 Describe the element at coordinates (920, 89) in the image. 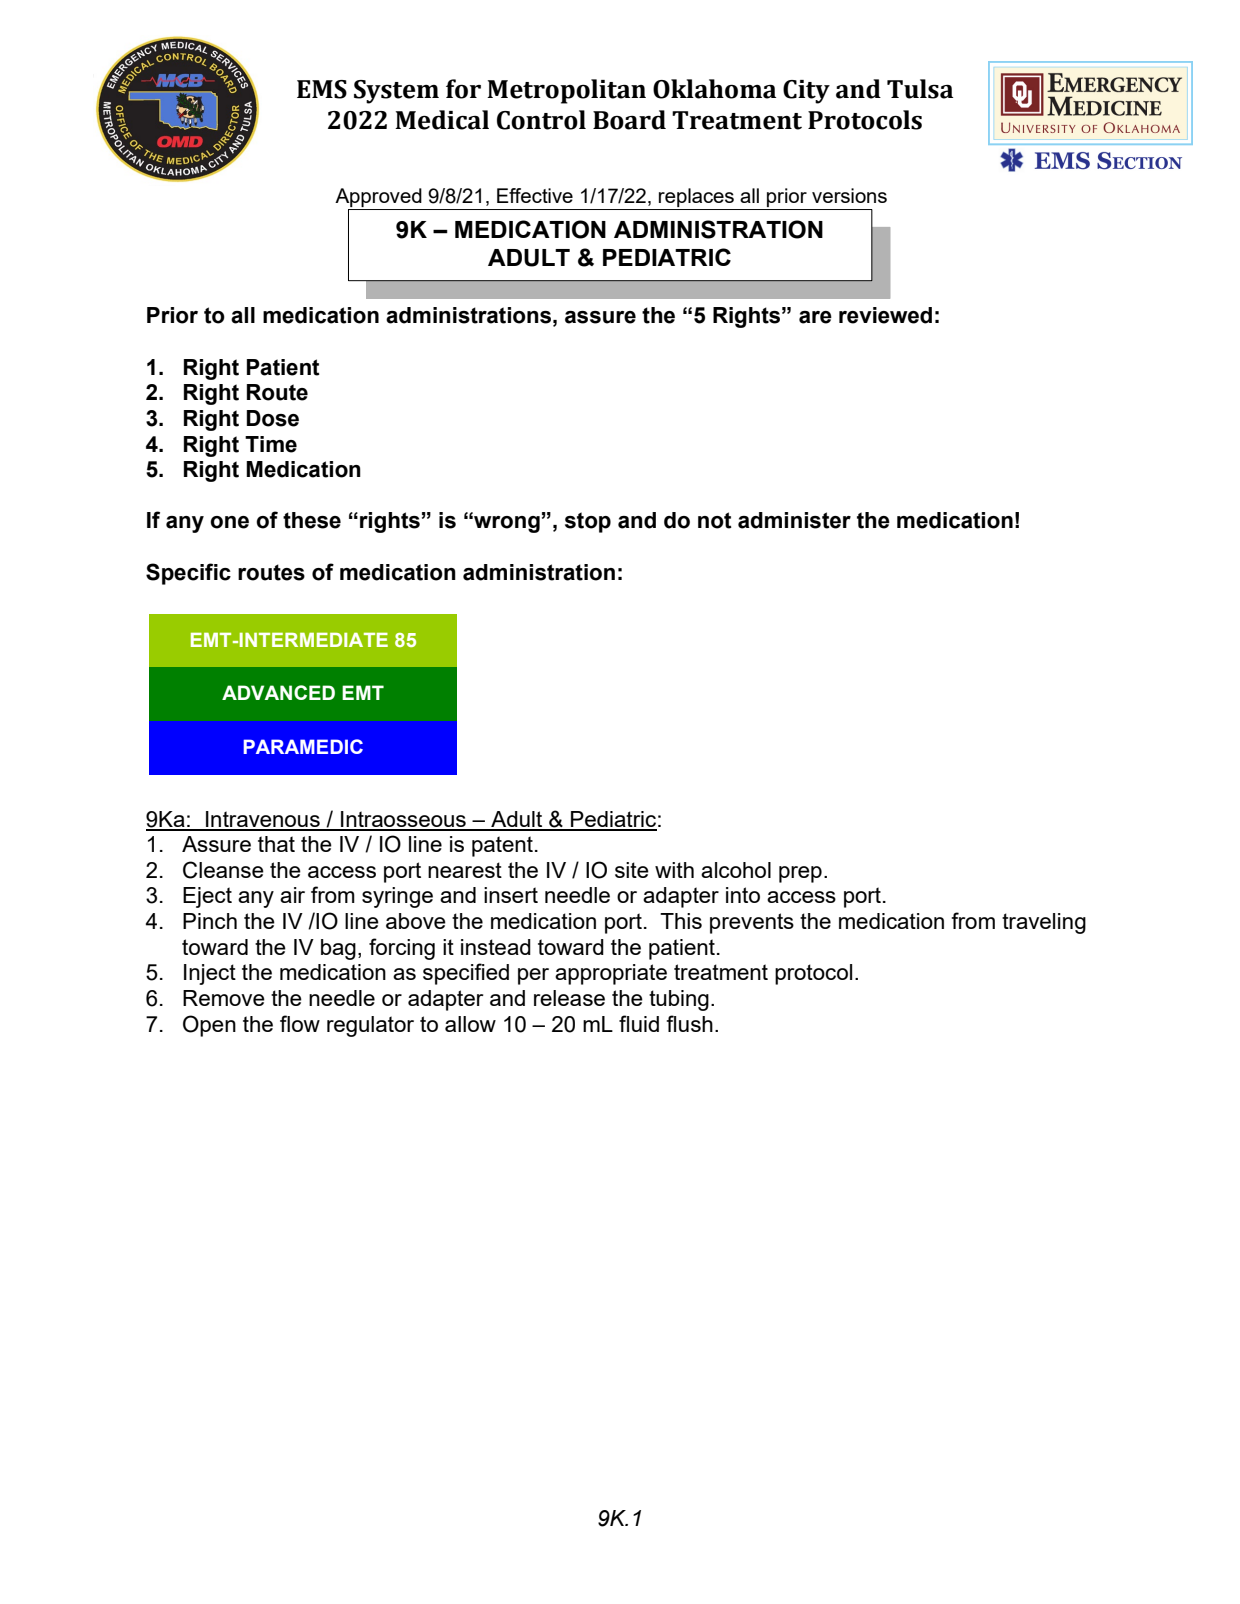

I see `Tulsa` at that location.
